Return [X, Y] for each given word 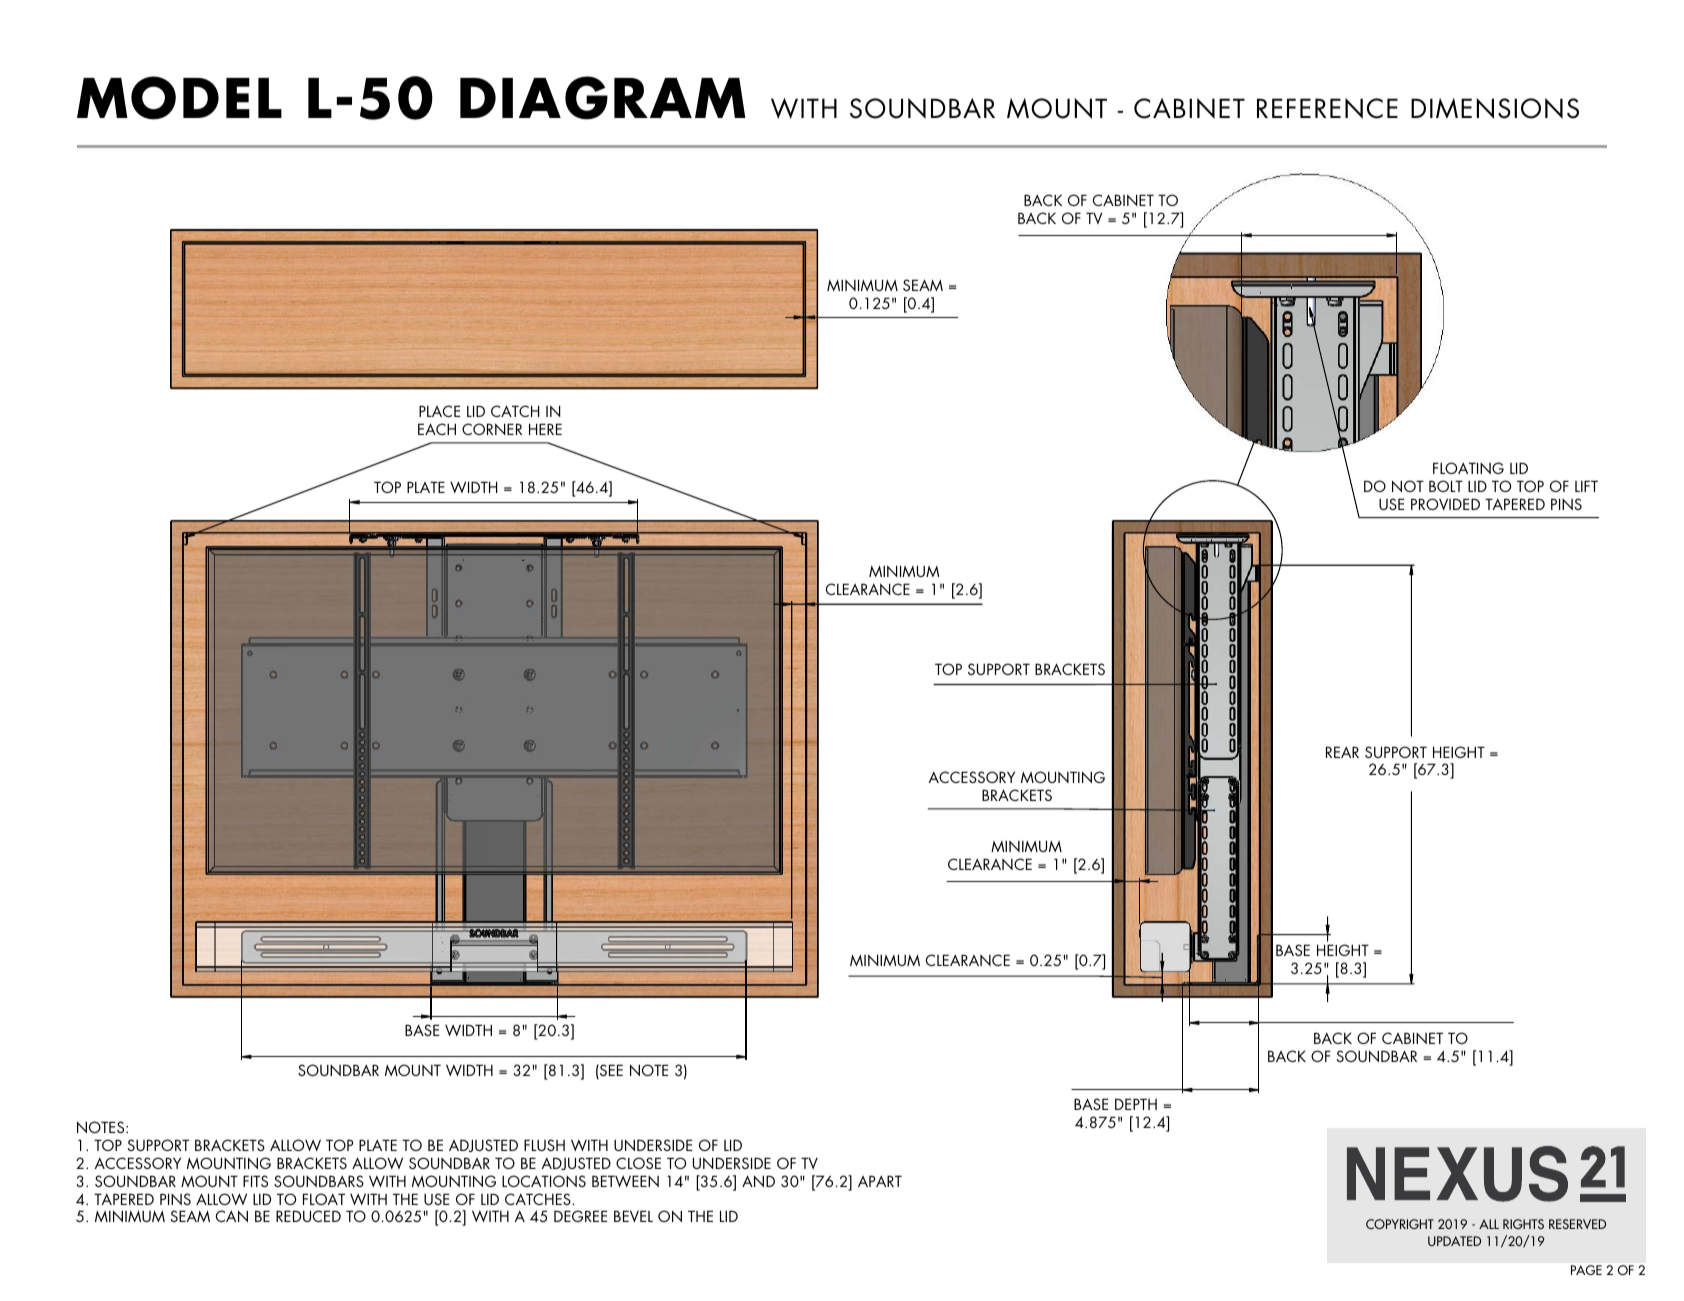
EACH [437, 429]
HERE [545, 429]
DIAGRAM [603, 98]
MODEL [179, 98]
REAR [1342, 752]
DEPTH [1136, 1104]
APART [880, 1181]
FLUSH [544, 1145]
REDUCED [308, 1216]
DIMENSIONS [1495, 108]
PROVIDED [1445, 504]
